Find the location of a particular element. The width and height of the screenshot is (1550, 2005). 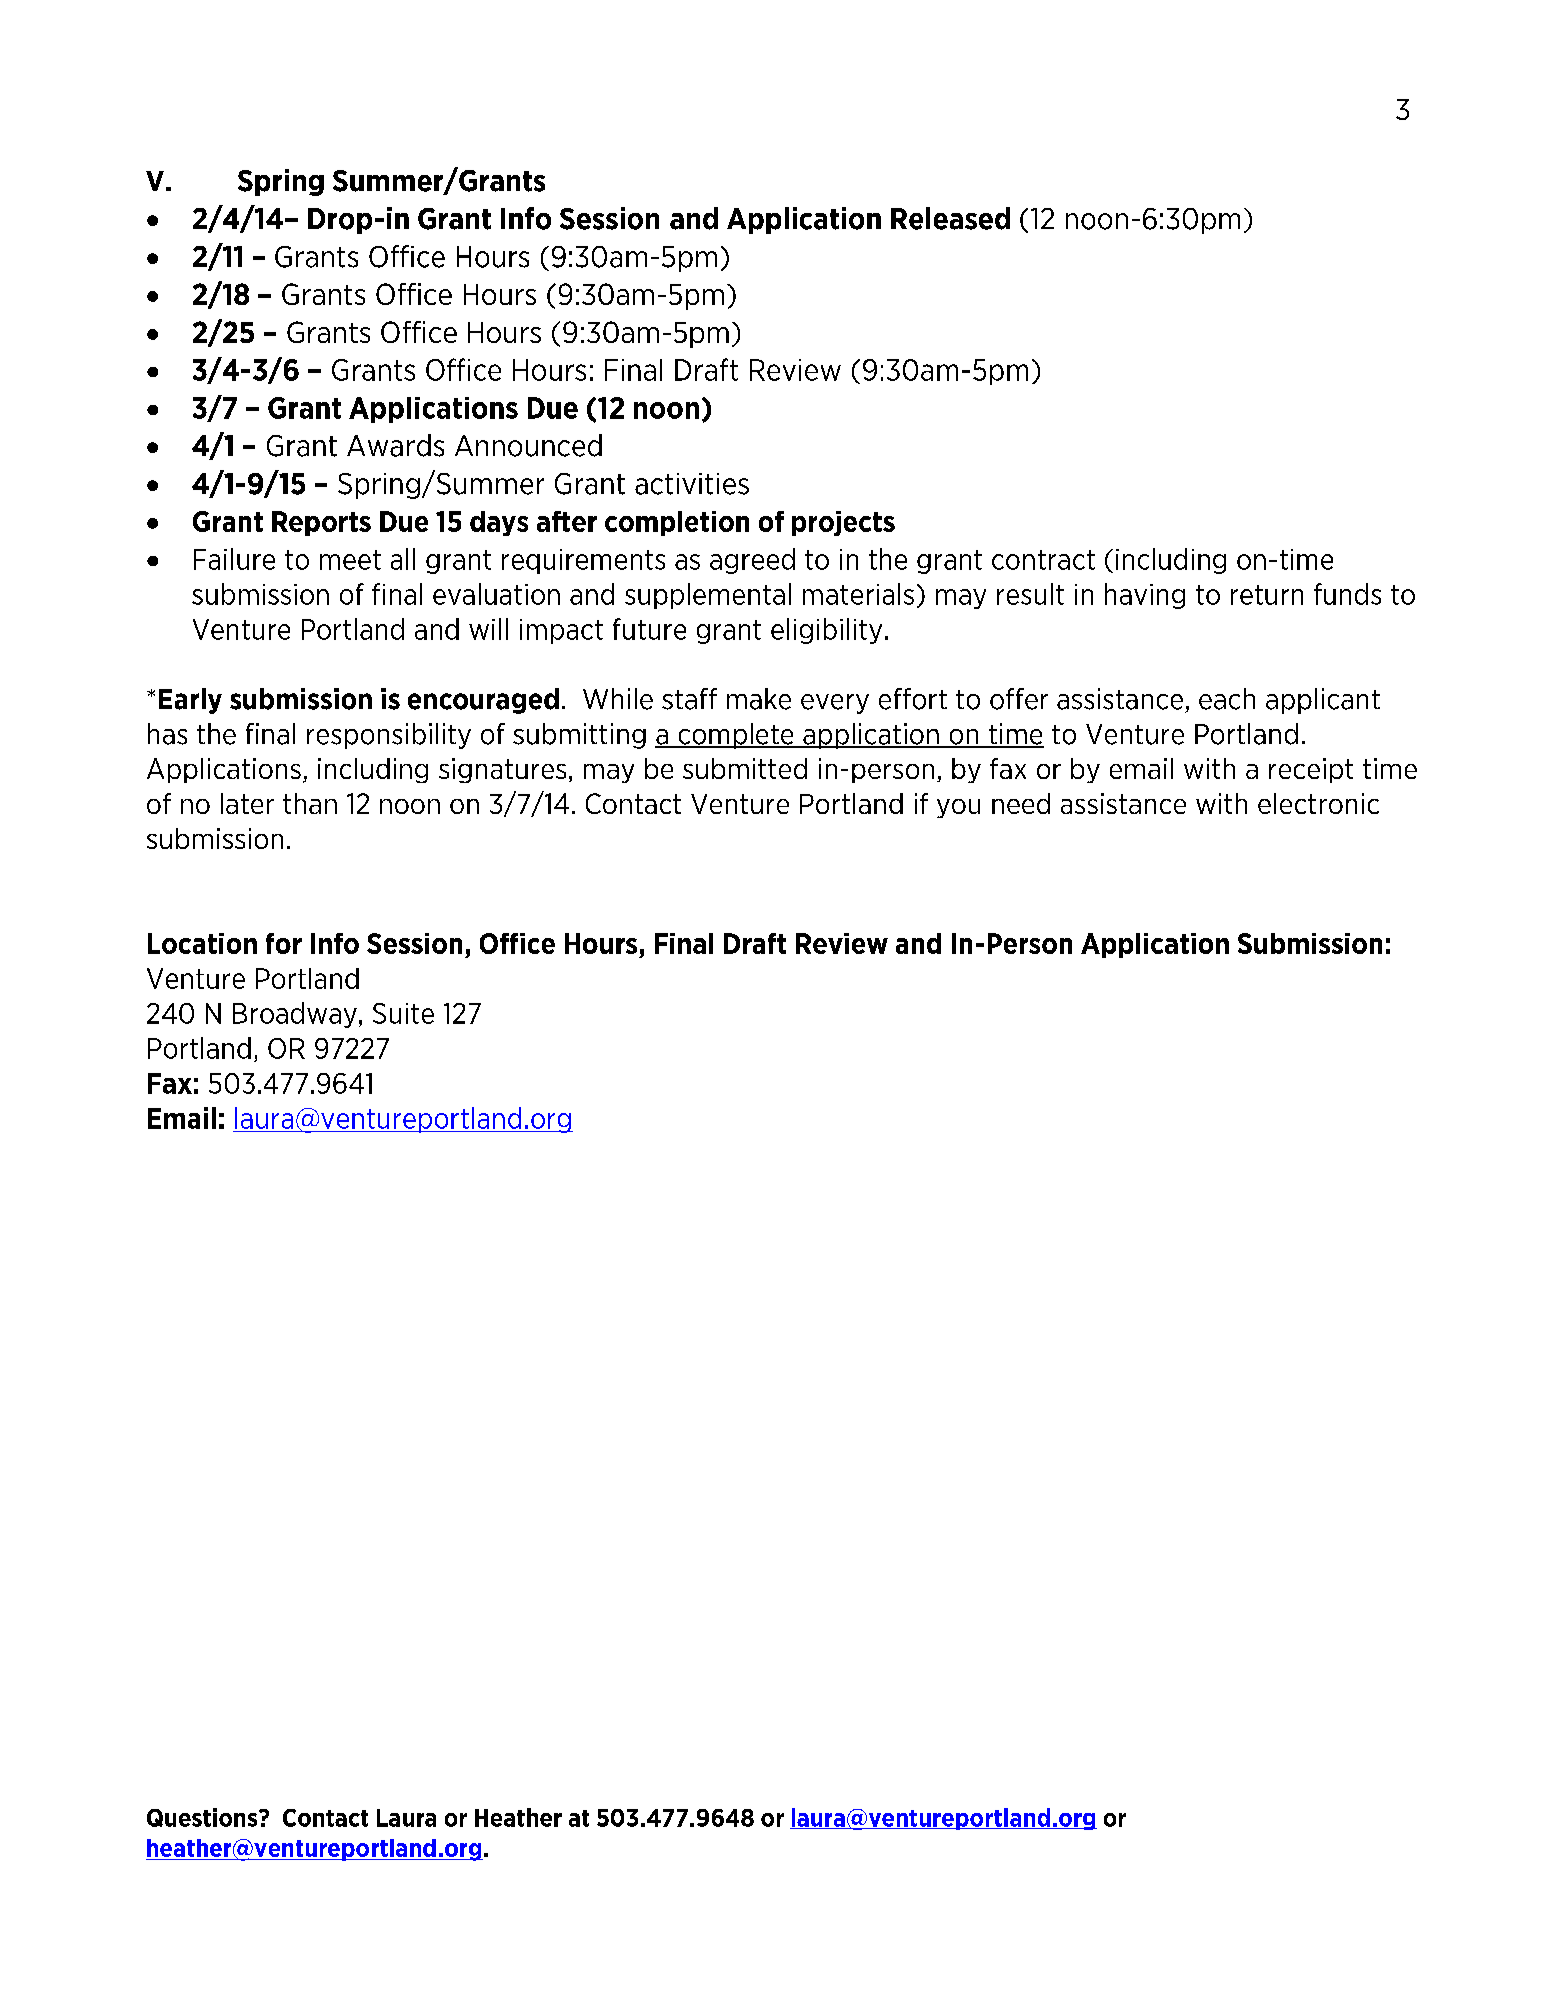

Awards is located at coordinates (395, 445).
